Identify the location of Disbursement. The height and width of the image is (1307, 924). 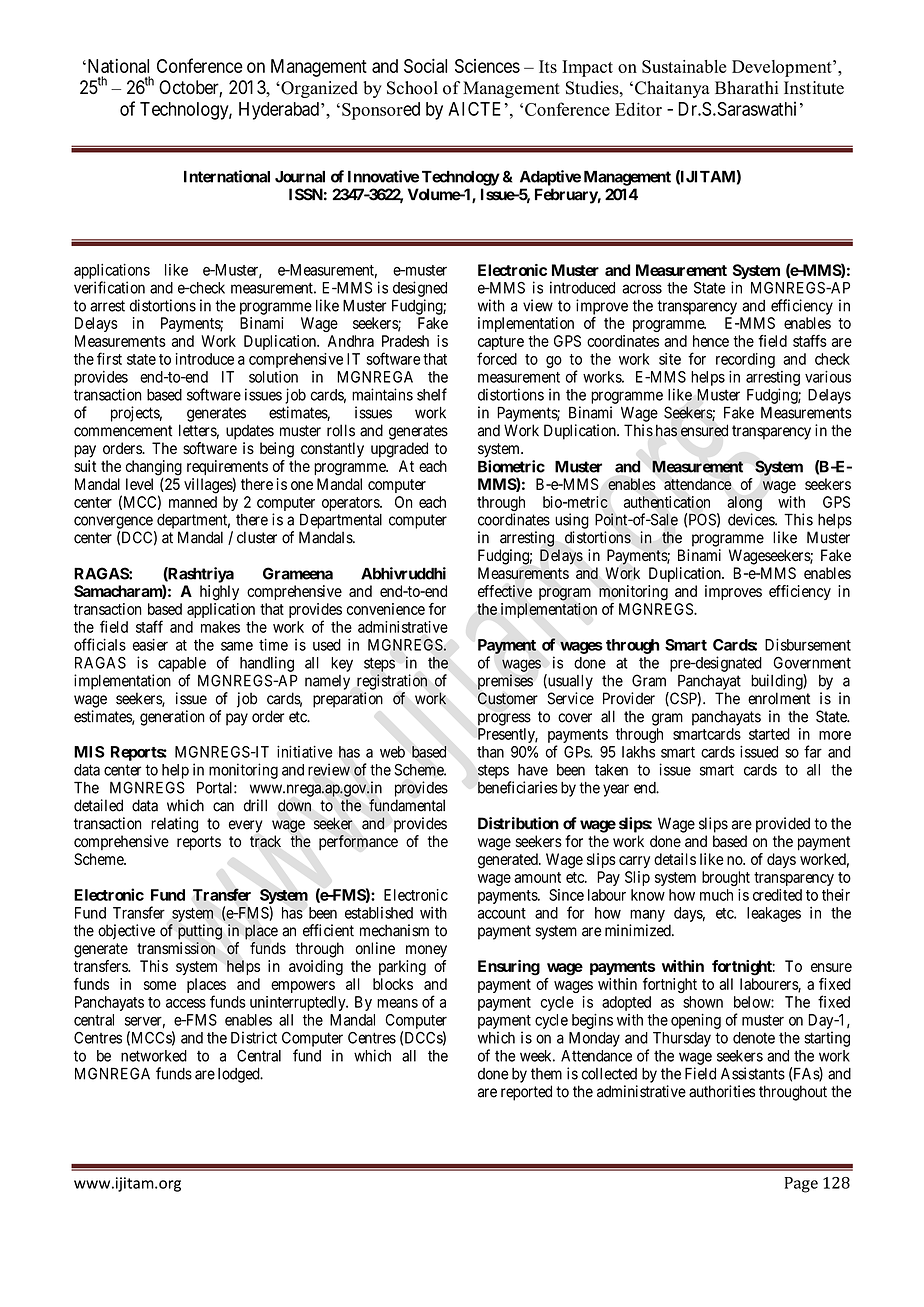
(808, 644).
